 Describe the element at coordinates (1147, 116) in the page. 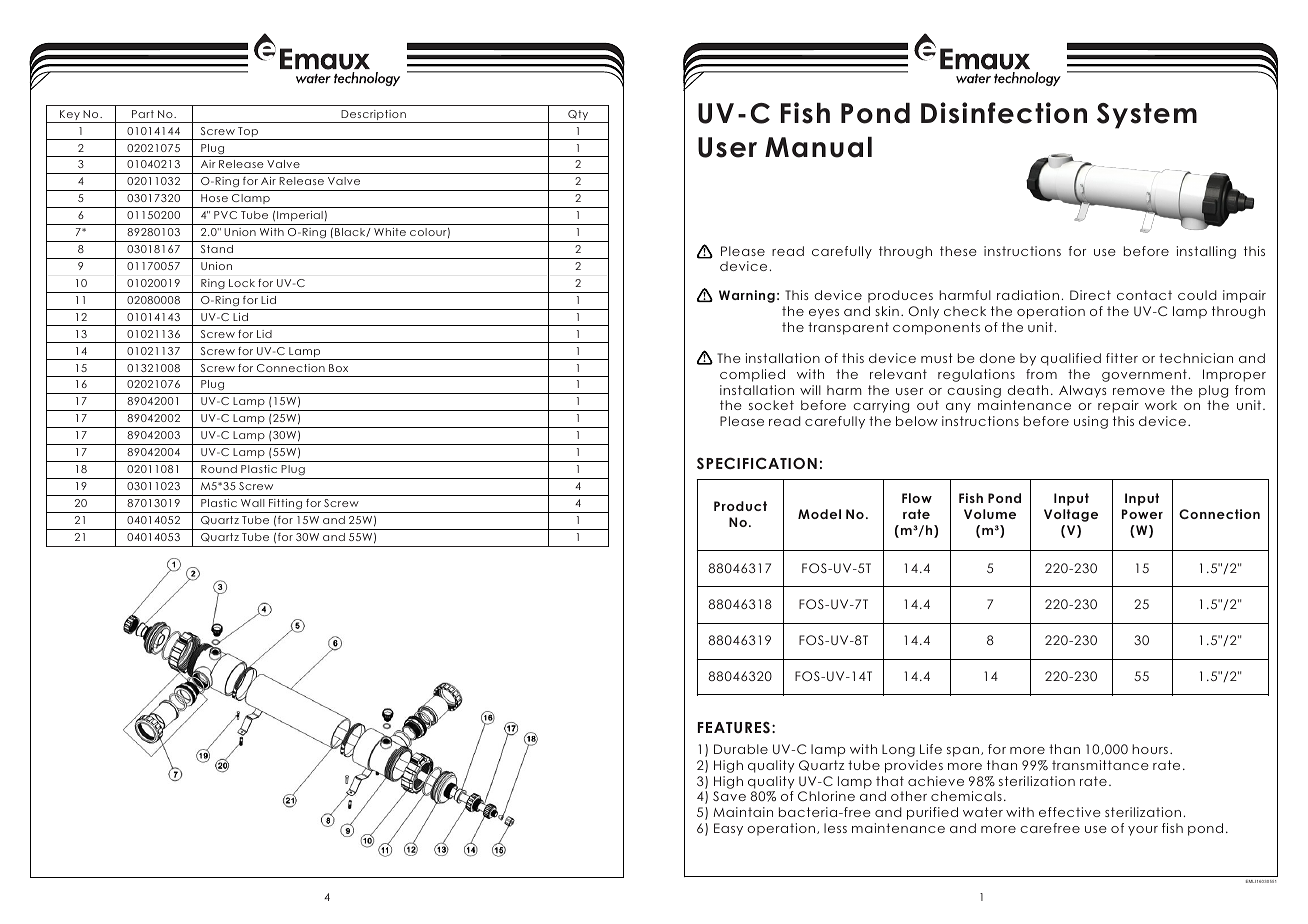

I see `System` at that location.
